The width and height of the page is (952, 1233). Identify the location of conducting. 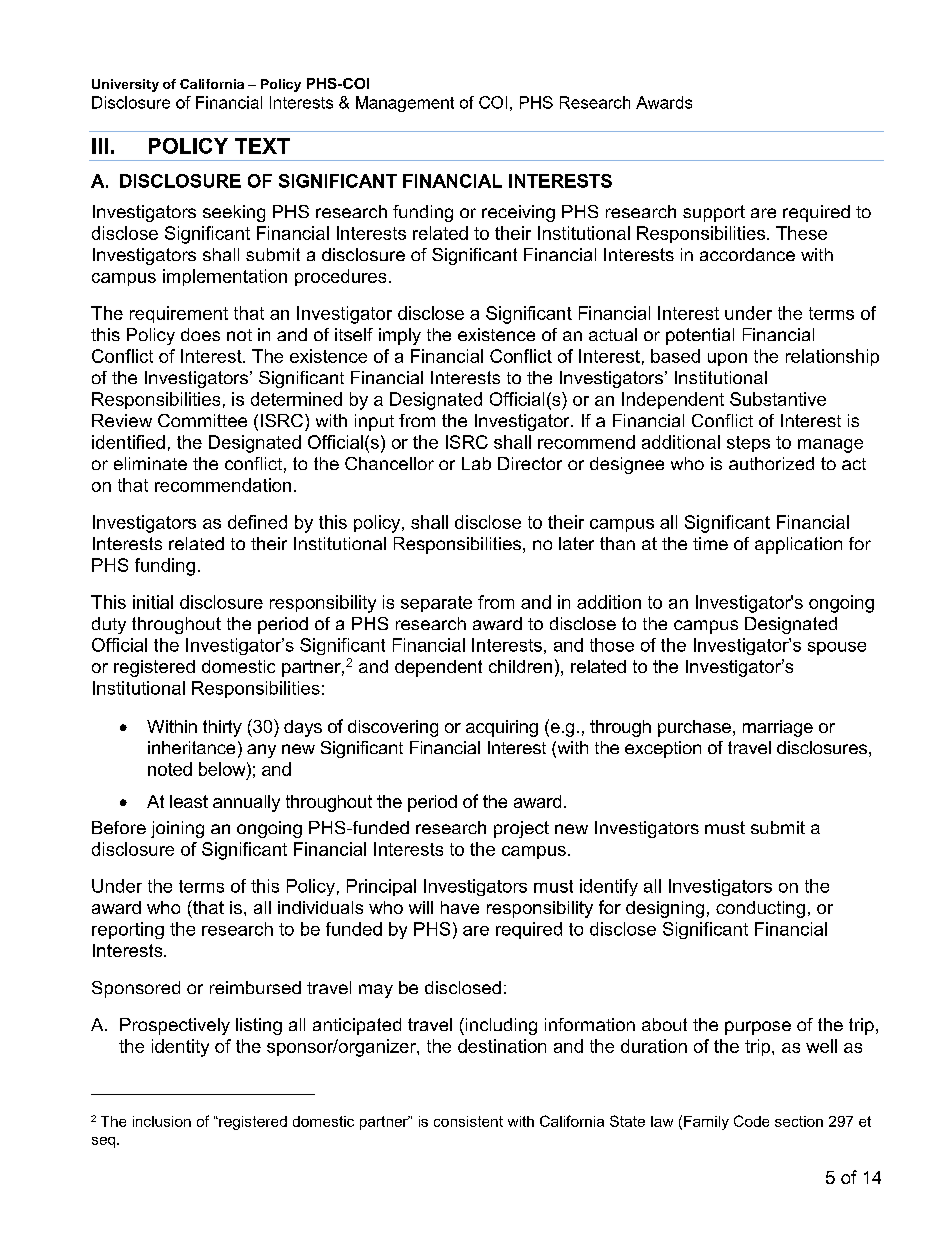
(760, 909).
